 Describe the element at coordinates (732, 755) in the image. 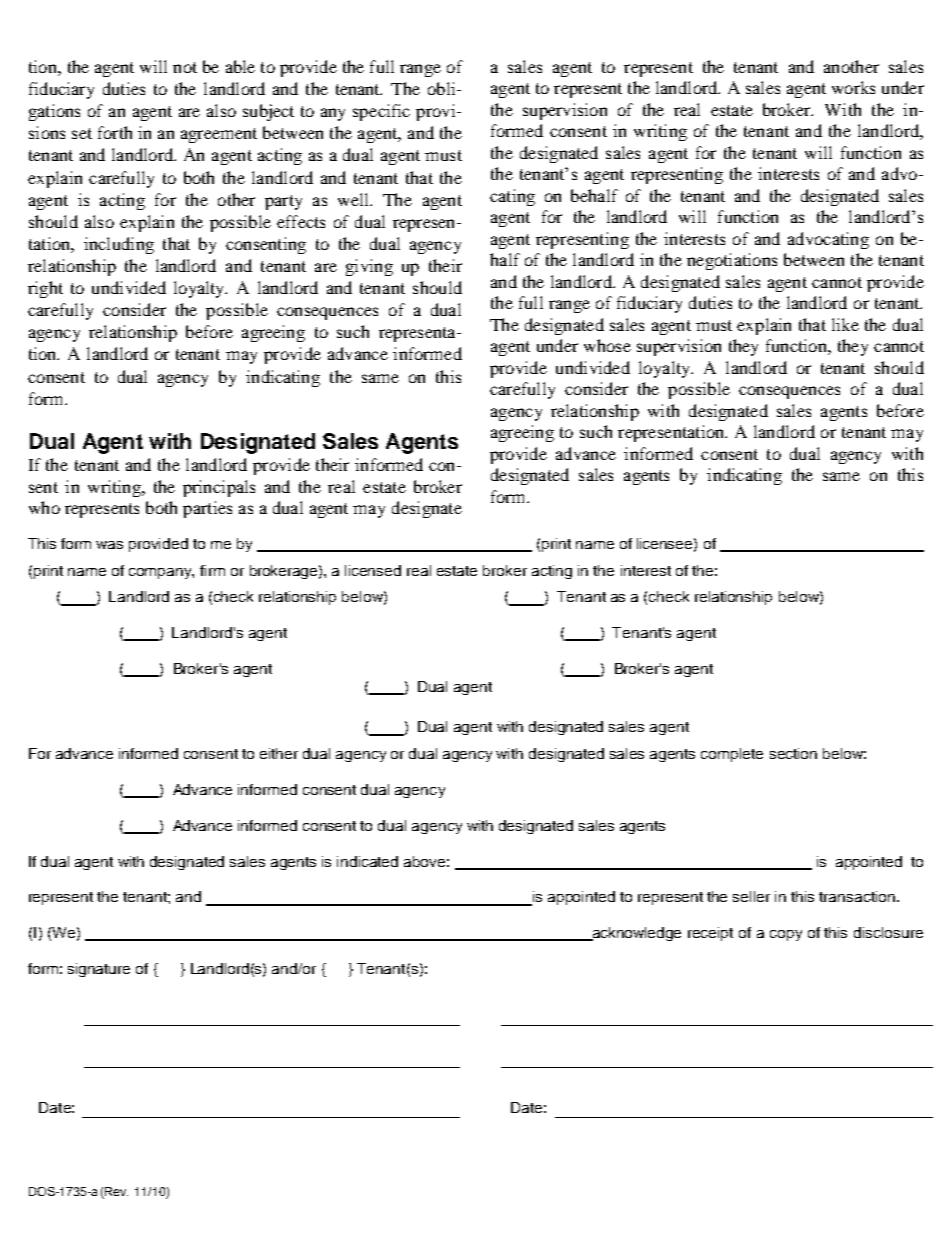

I see `complete` at that location.
